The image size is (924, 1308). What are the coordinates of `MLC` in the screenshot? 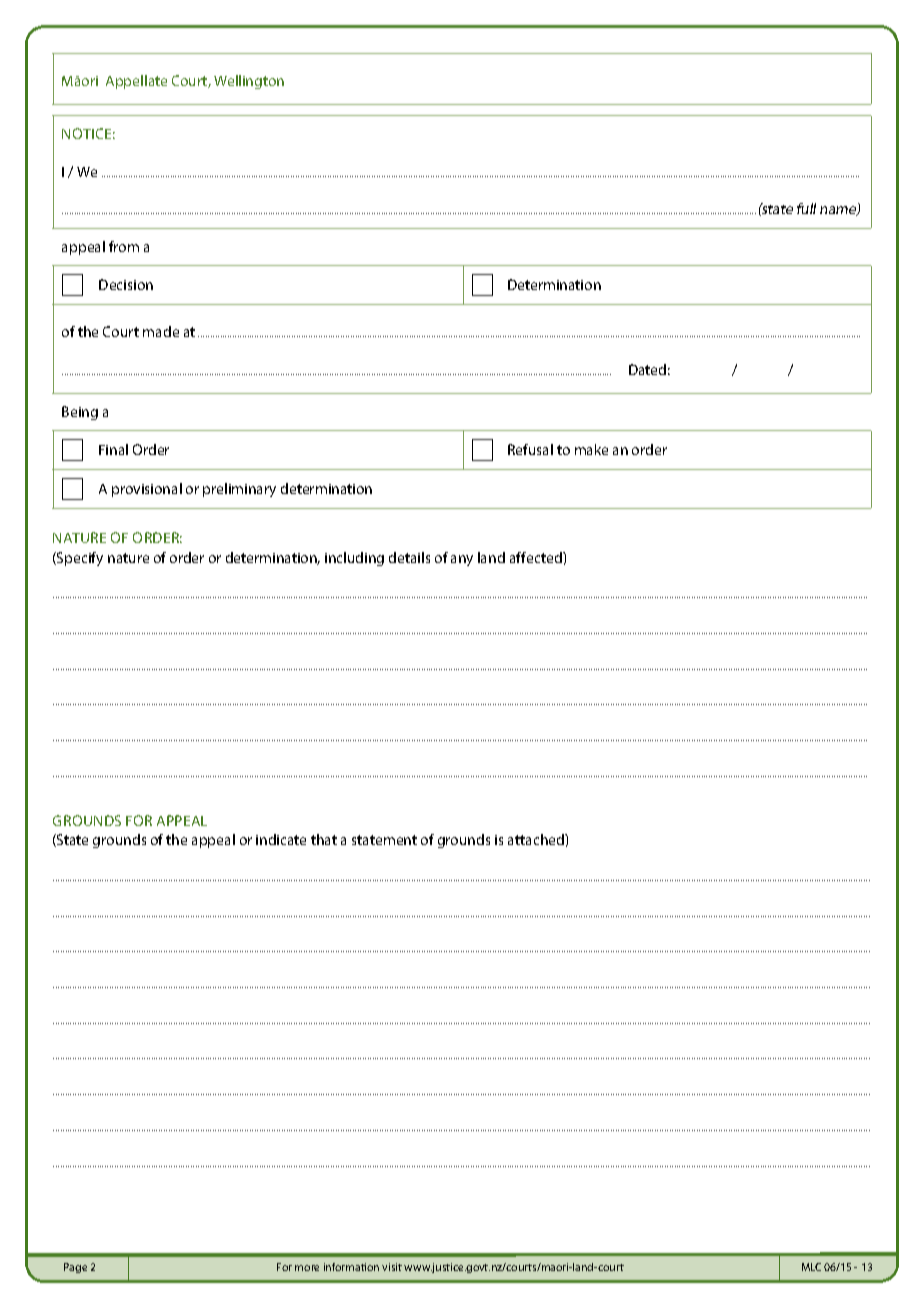 It's located at (811, 1267).
